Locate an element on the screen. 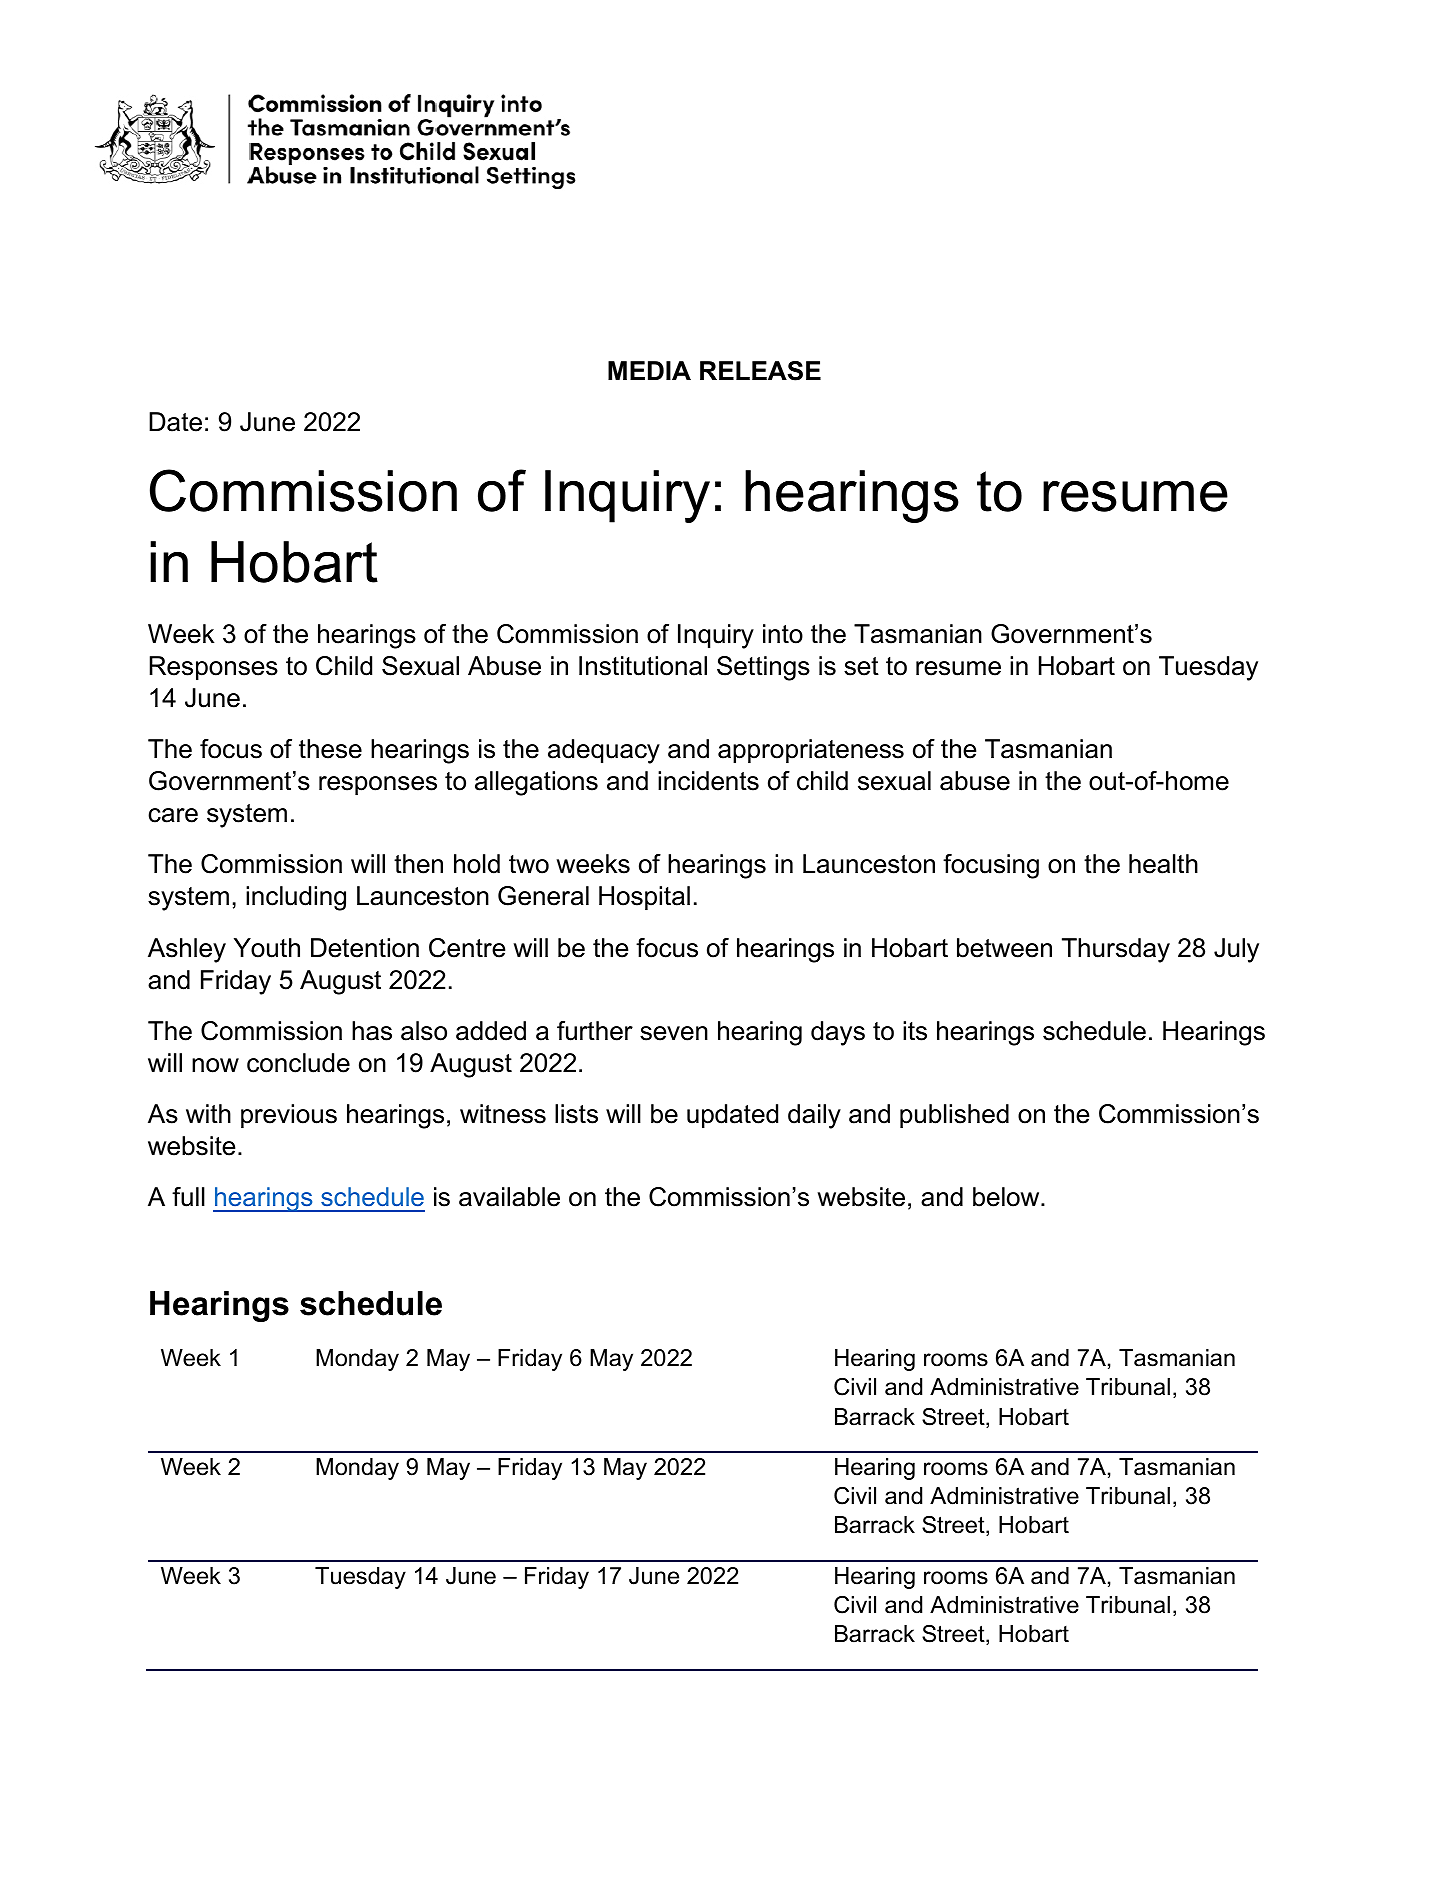 The image size is (1451, 1878). MEDIA is located at coordinates (649, 370).
